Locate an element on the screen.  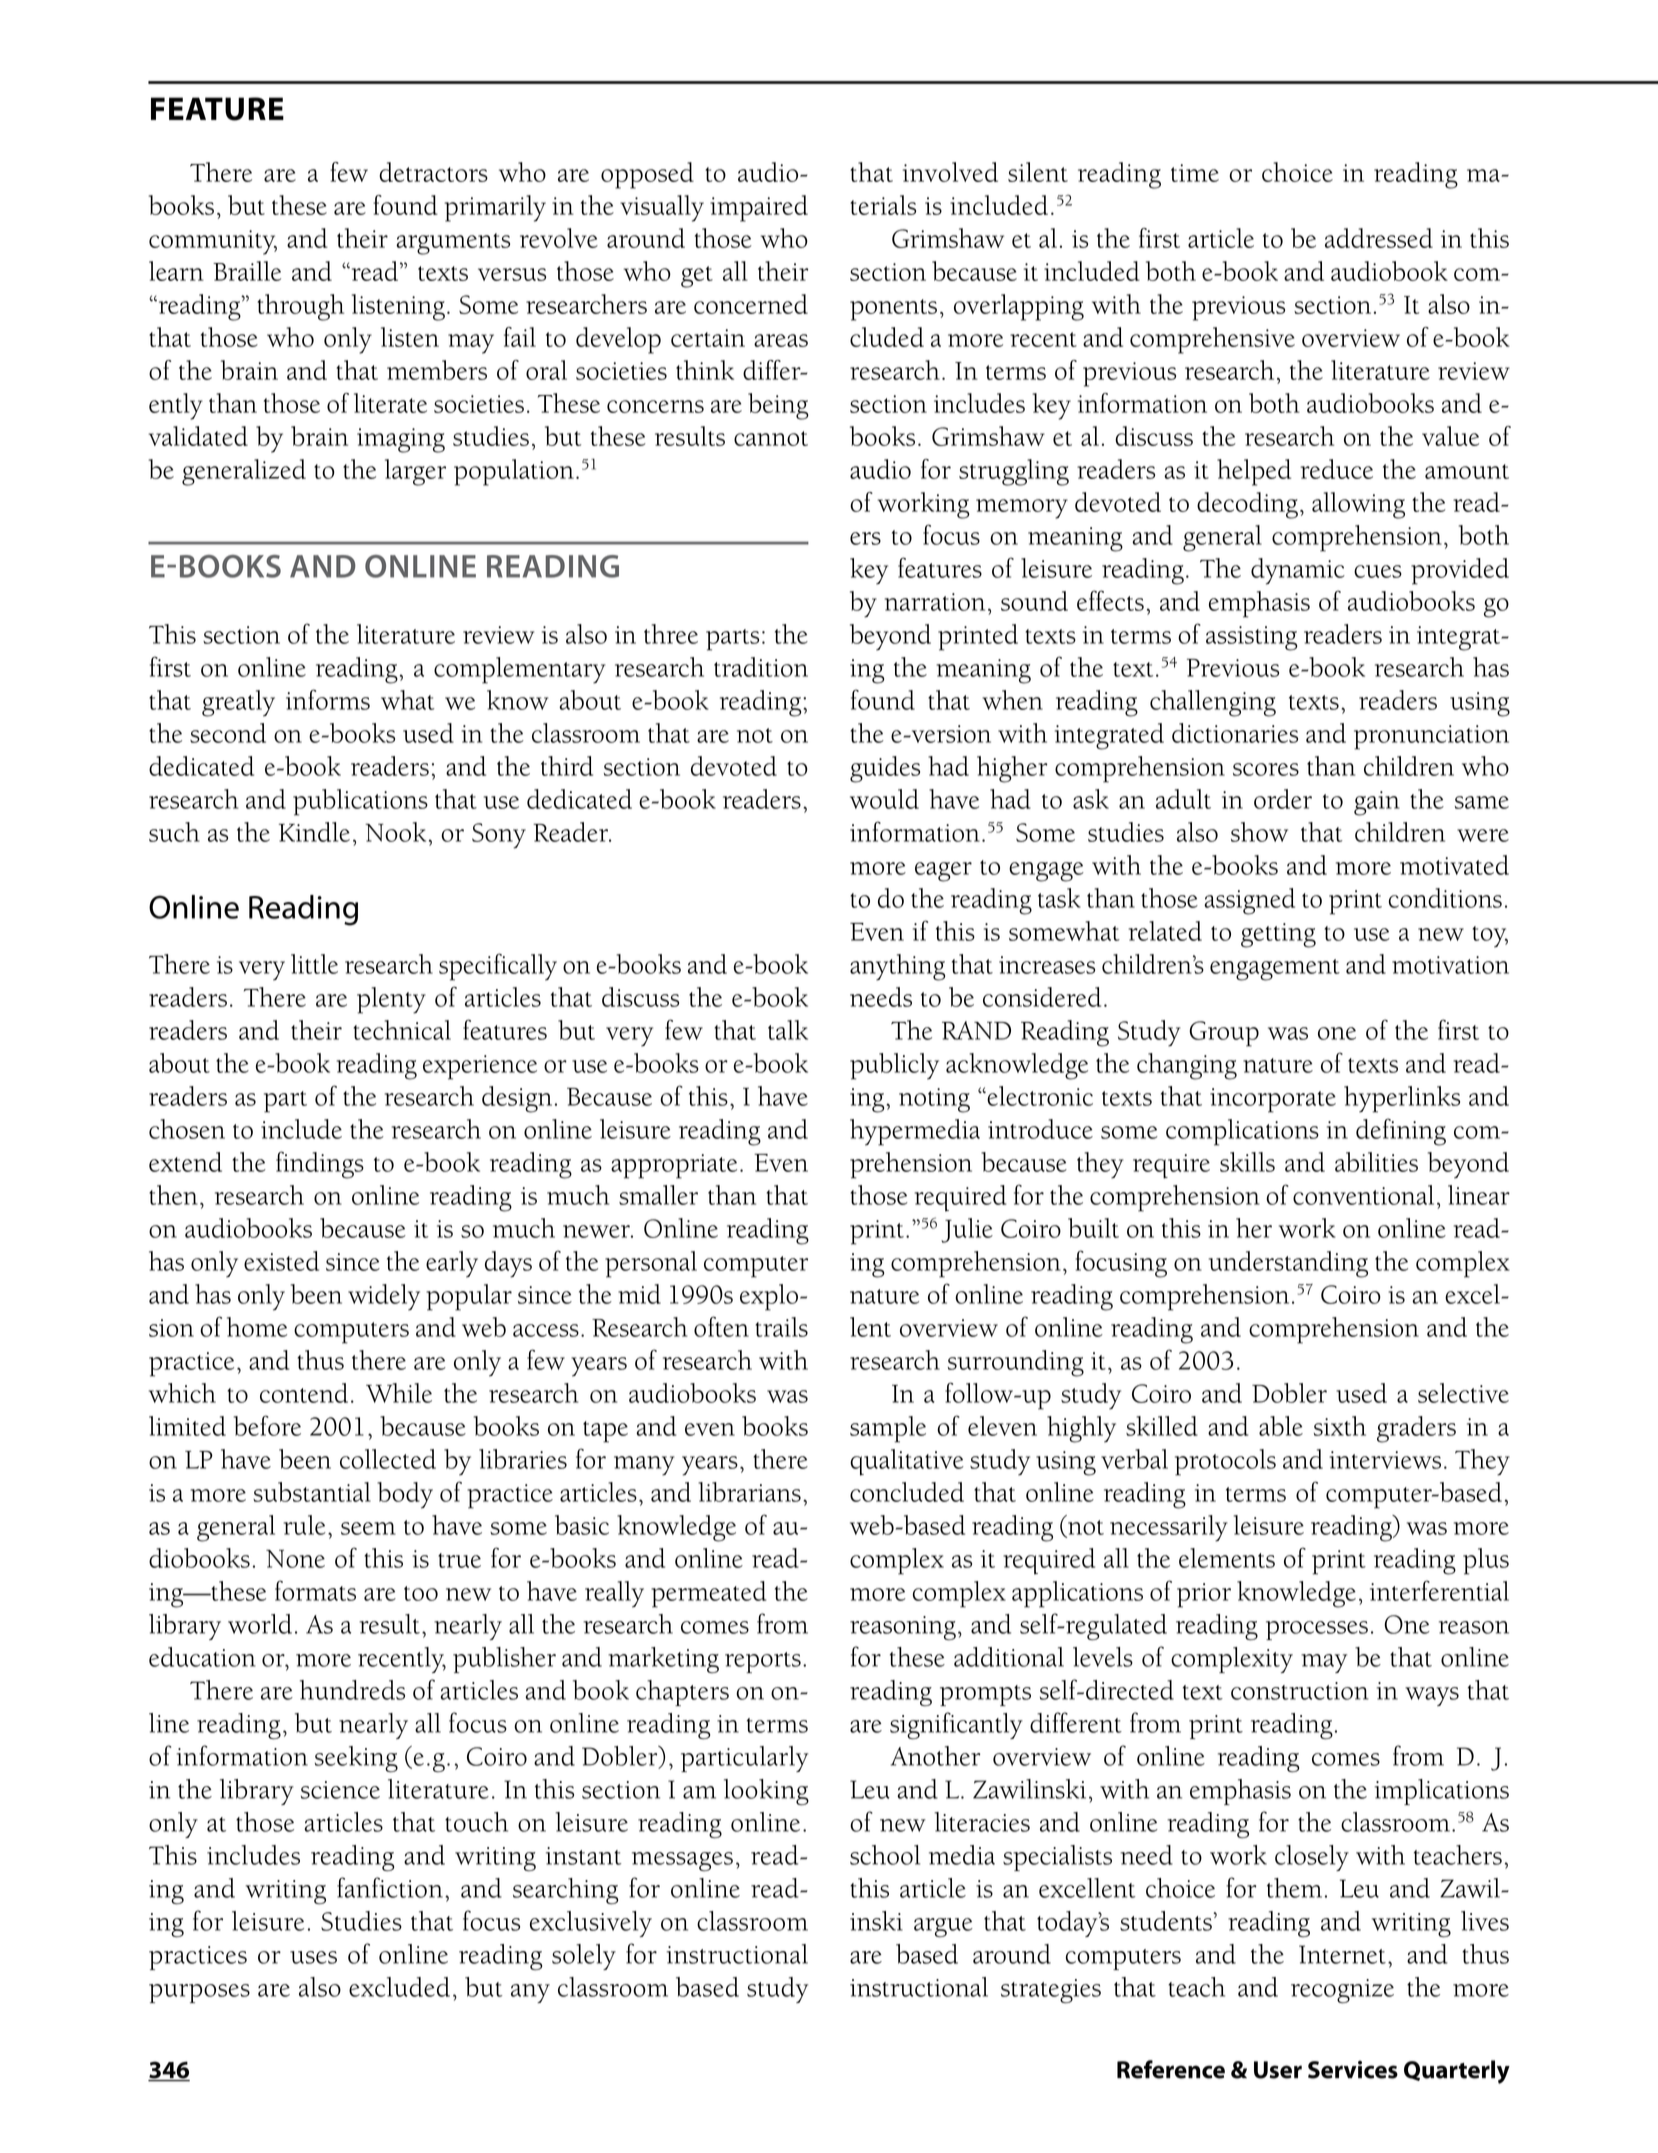
strategies is located at coordinates (1051, 1991).
